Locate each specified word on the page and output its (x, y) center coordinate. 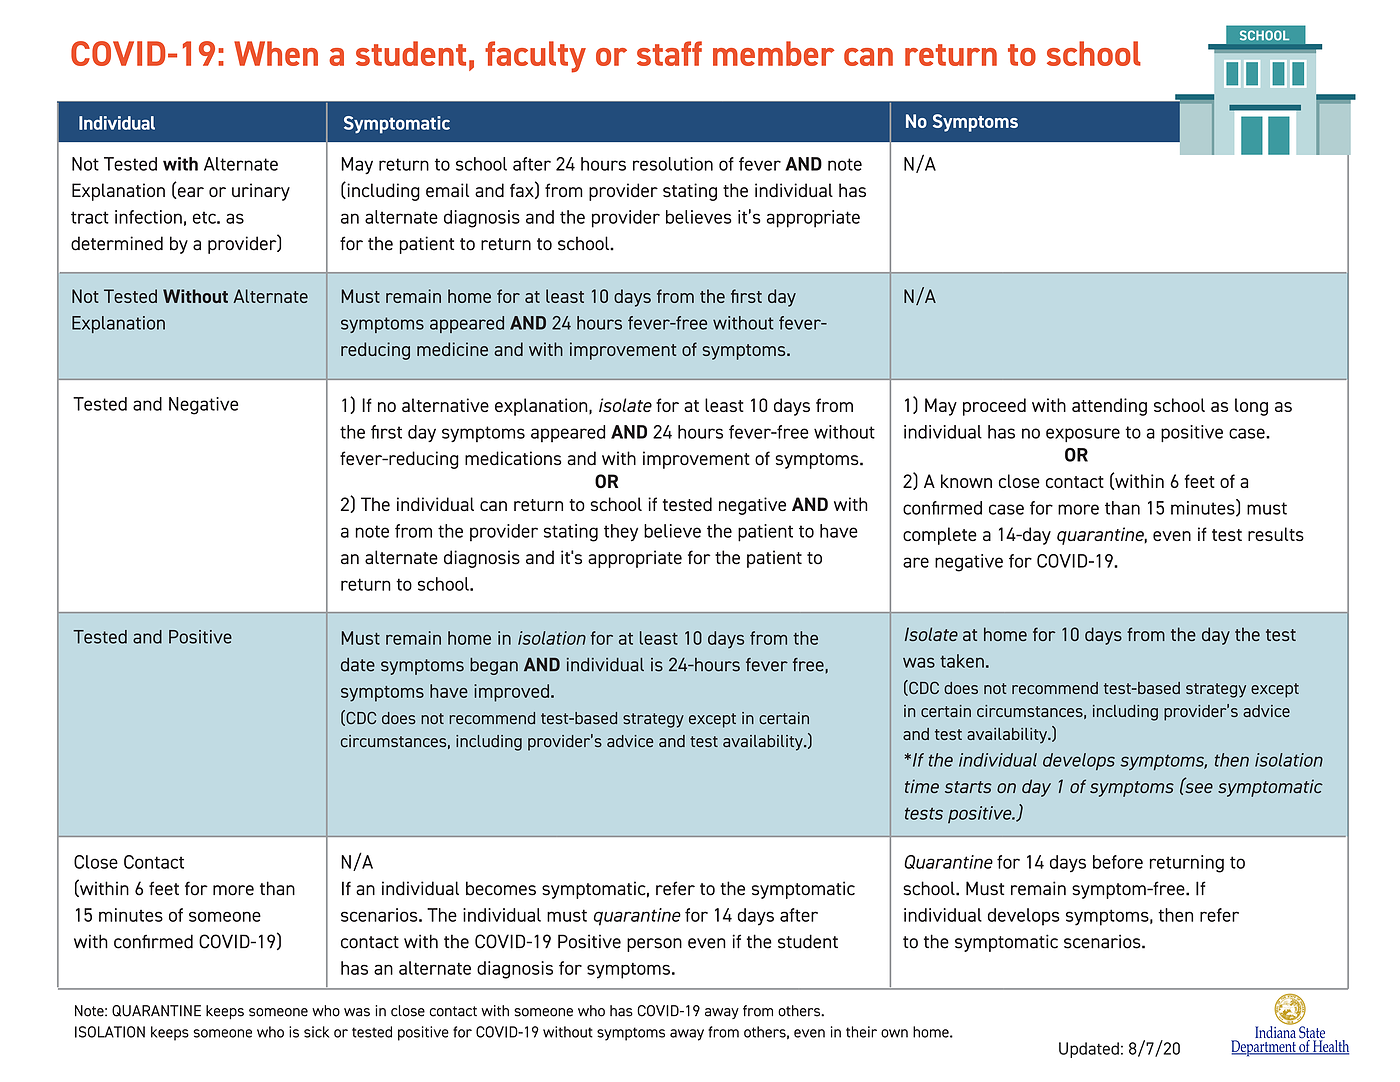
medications (513, 458)
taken (962, 661)
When (276, 53)
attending (1109, 407)
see (1198, 787)
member (773, 53)
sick (316, 1032)
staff (669, 53)
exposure (1083, 435)
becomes (501, 888)
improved (513, 693)
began (494, 666)
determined (117, 243)
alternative (445, 405)
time (922, 786)
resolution (673, 164)
